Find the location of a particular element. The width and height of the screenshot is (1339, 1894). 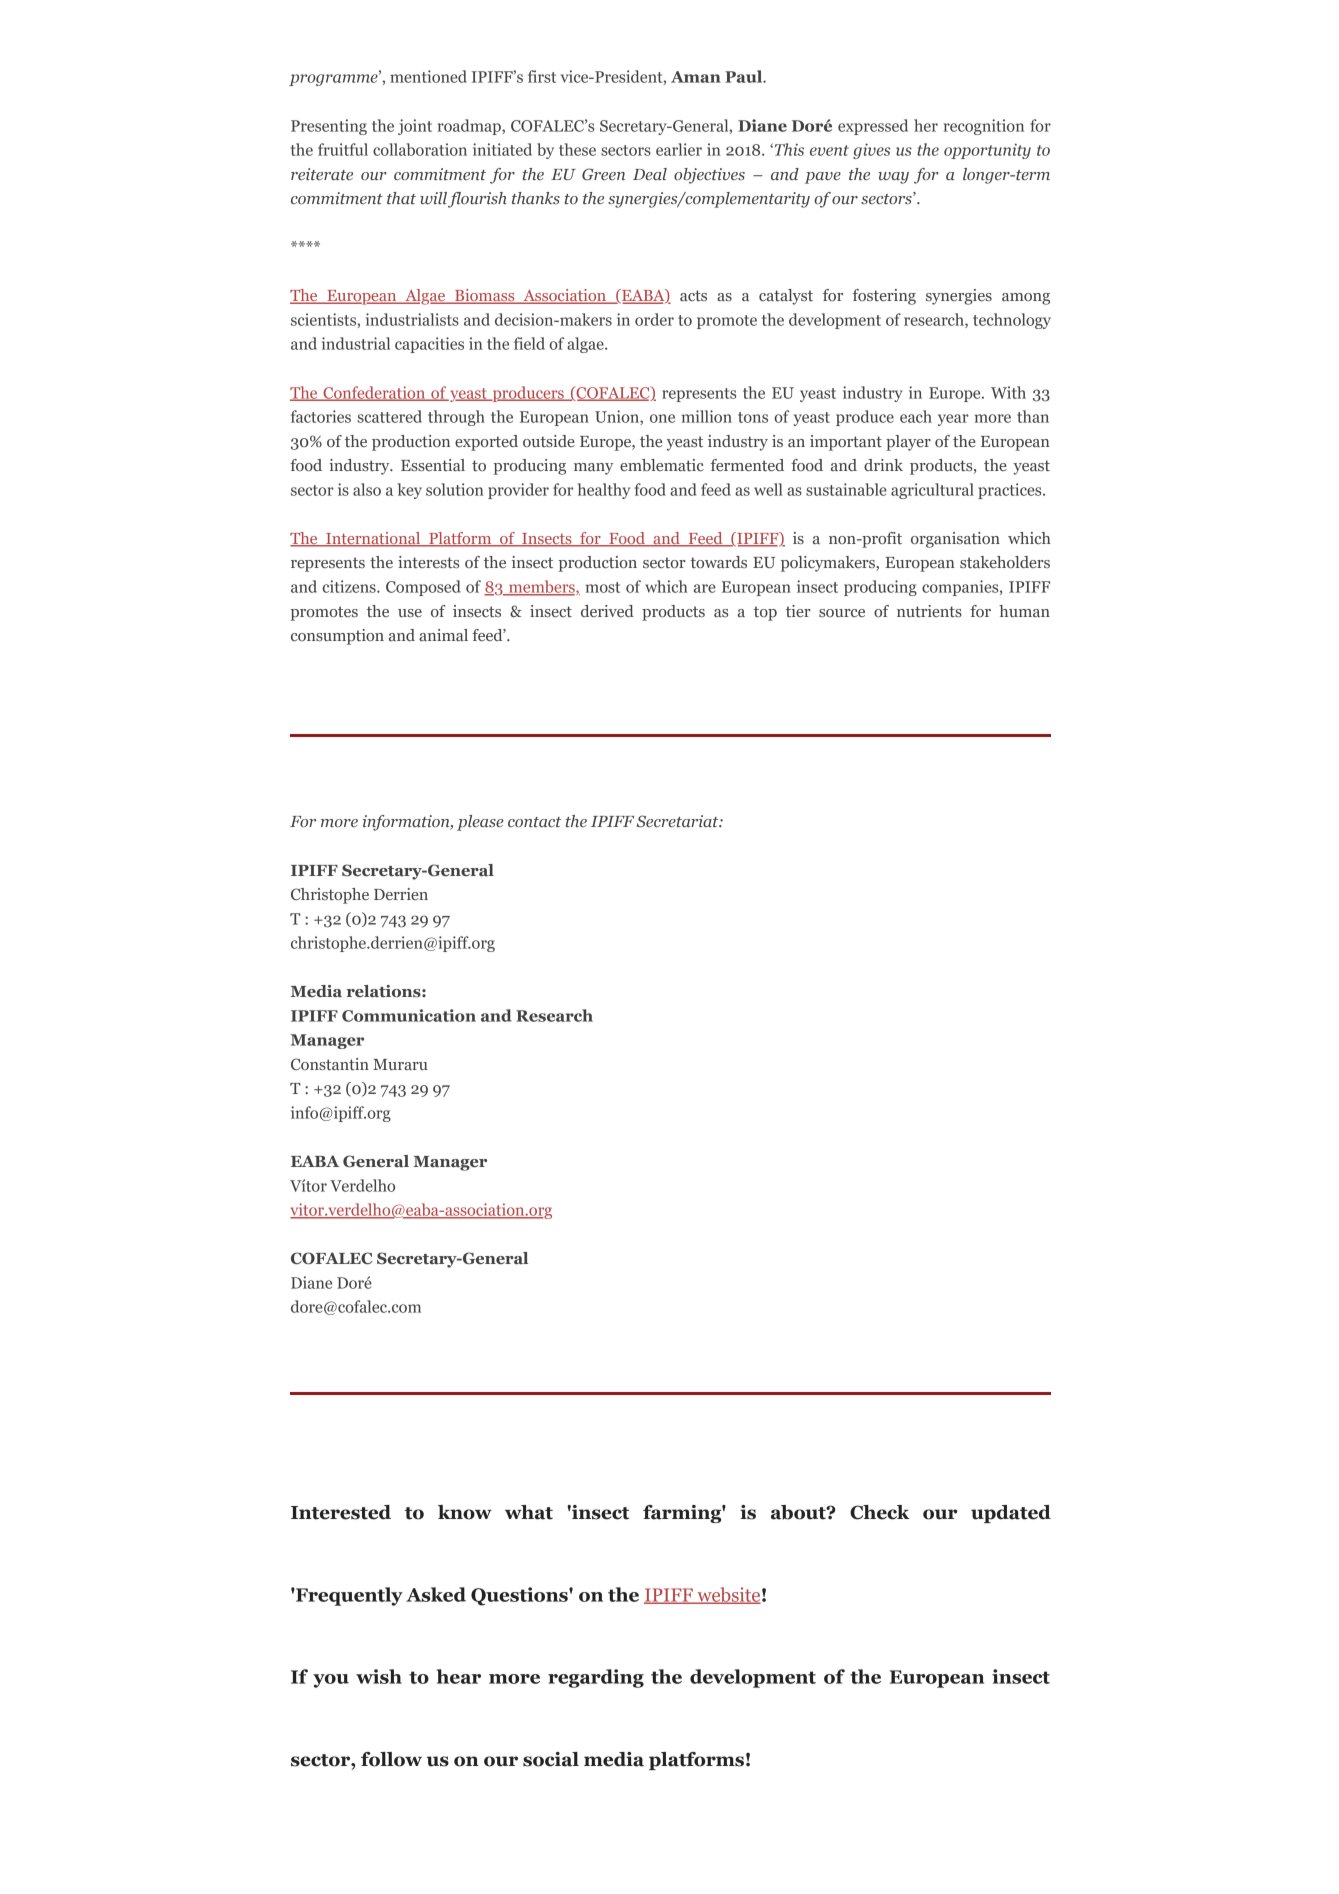

joint is located at coordinates (415, 127).
